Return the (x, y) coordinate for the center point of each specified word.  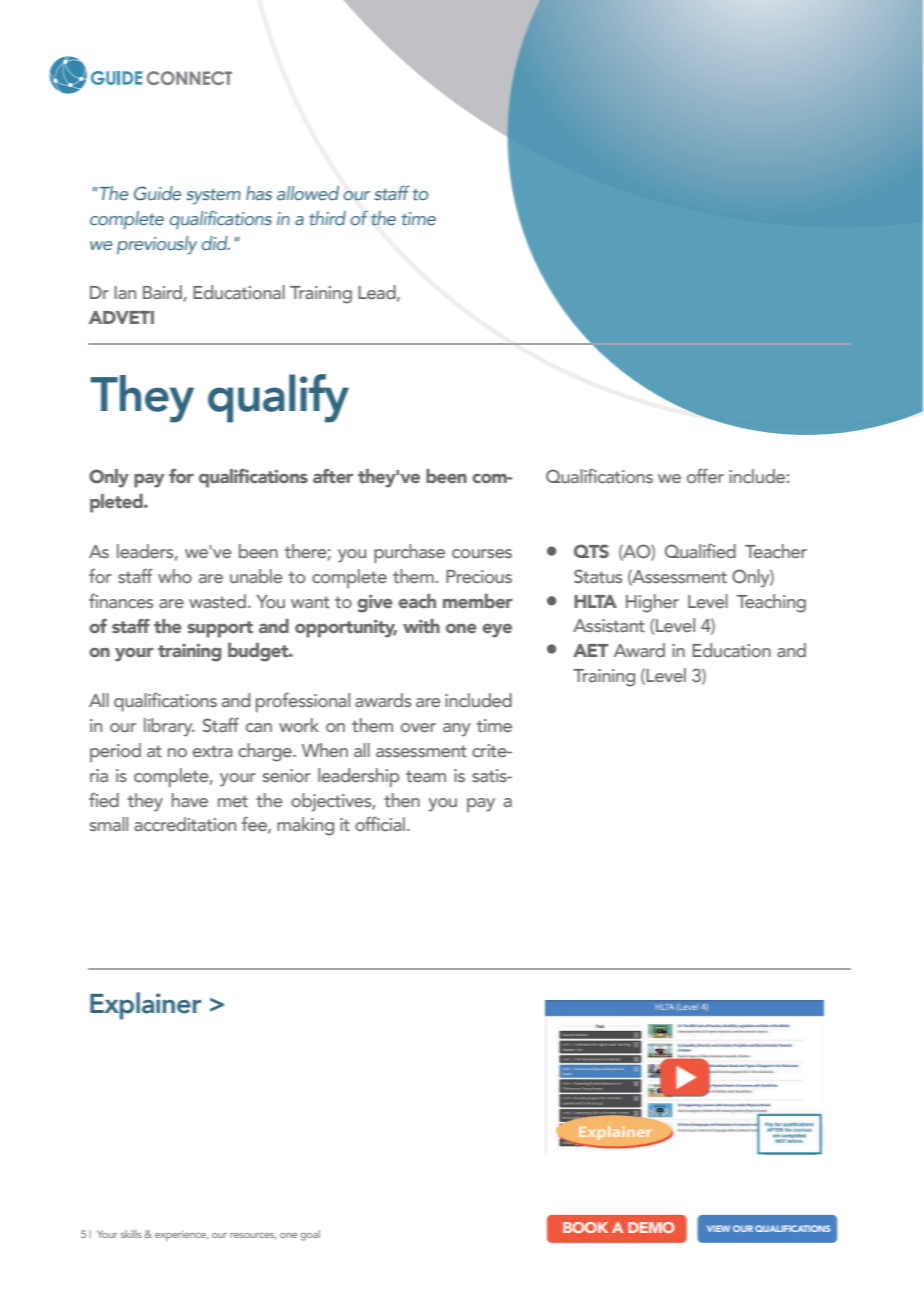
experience (181, 1235)
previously (157, 245)
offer (705, 476)
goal (310, 1235)
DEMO (651, 1227)
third (327, 218)
